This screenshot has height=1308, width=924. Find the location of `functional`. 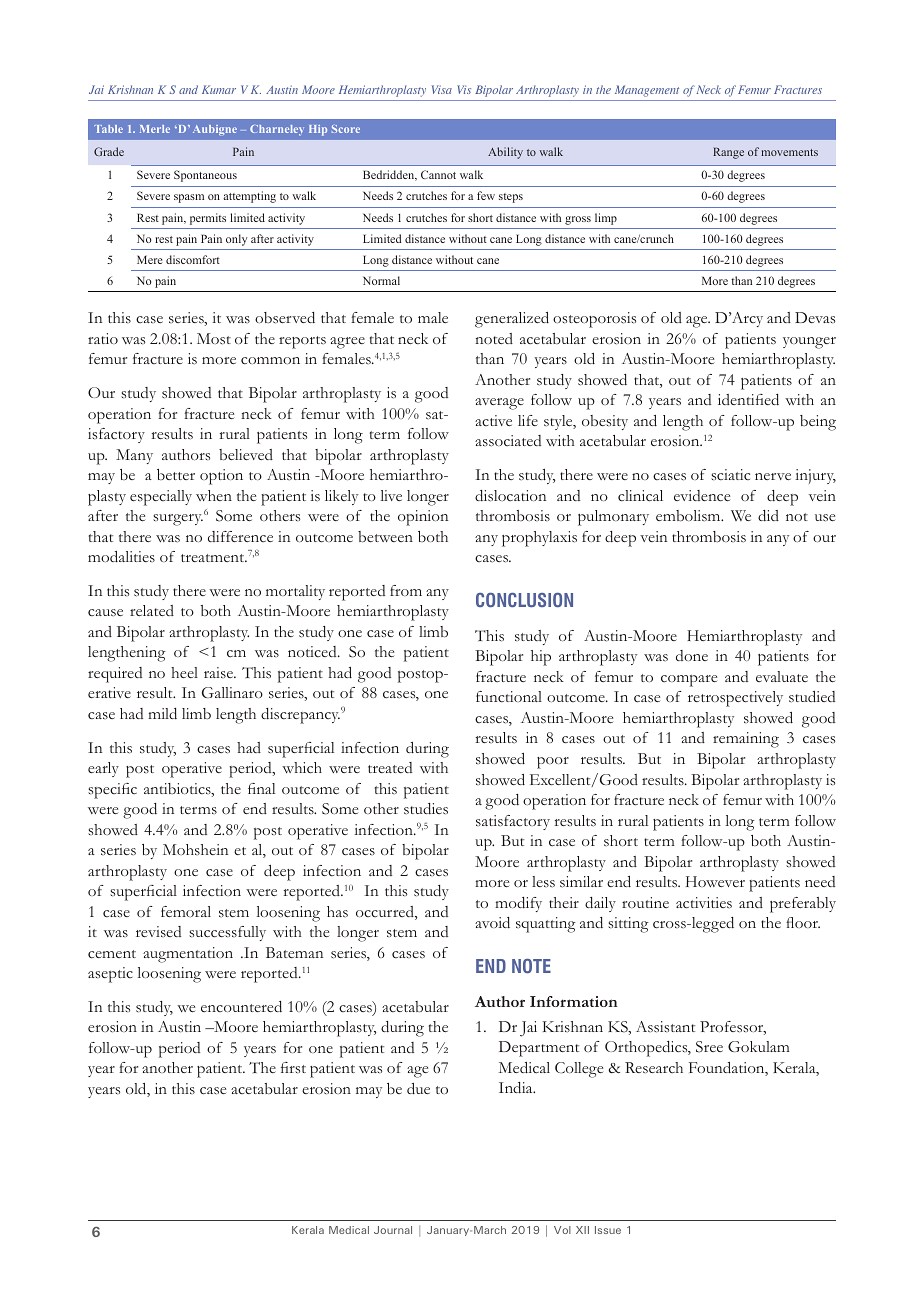

functional is located at coordinates (509, 696).
